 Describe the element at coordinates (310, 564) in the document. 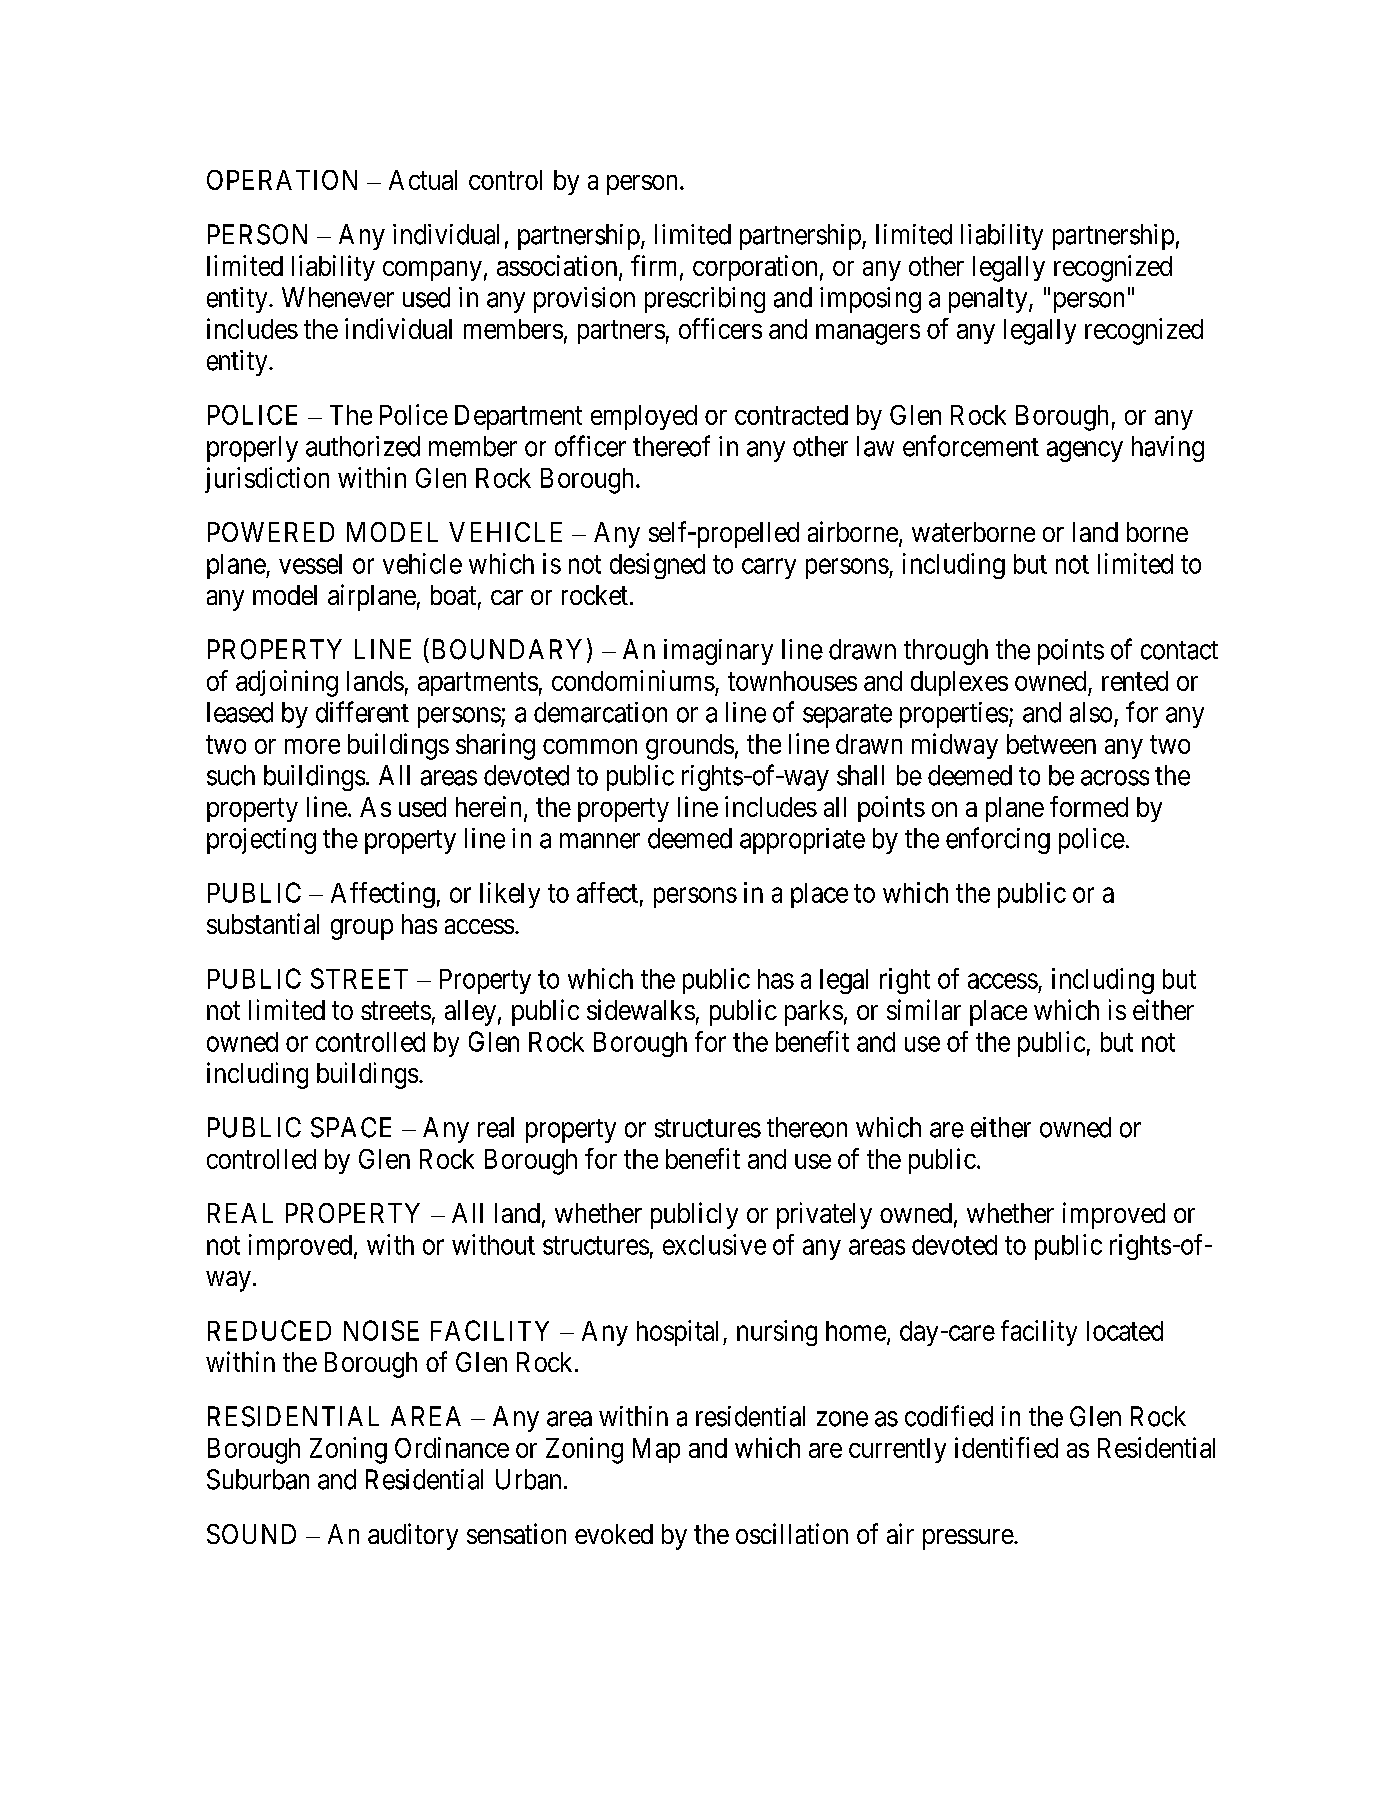

I see `vessel` at that location.
